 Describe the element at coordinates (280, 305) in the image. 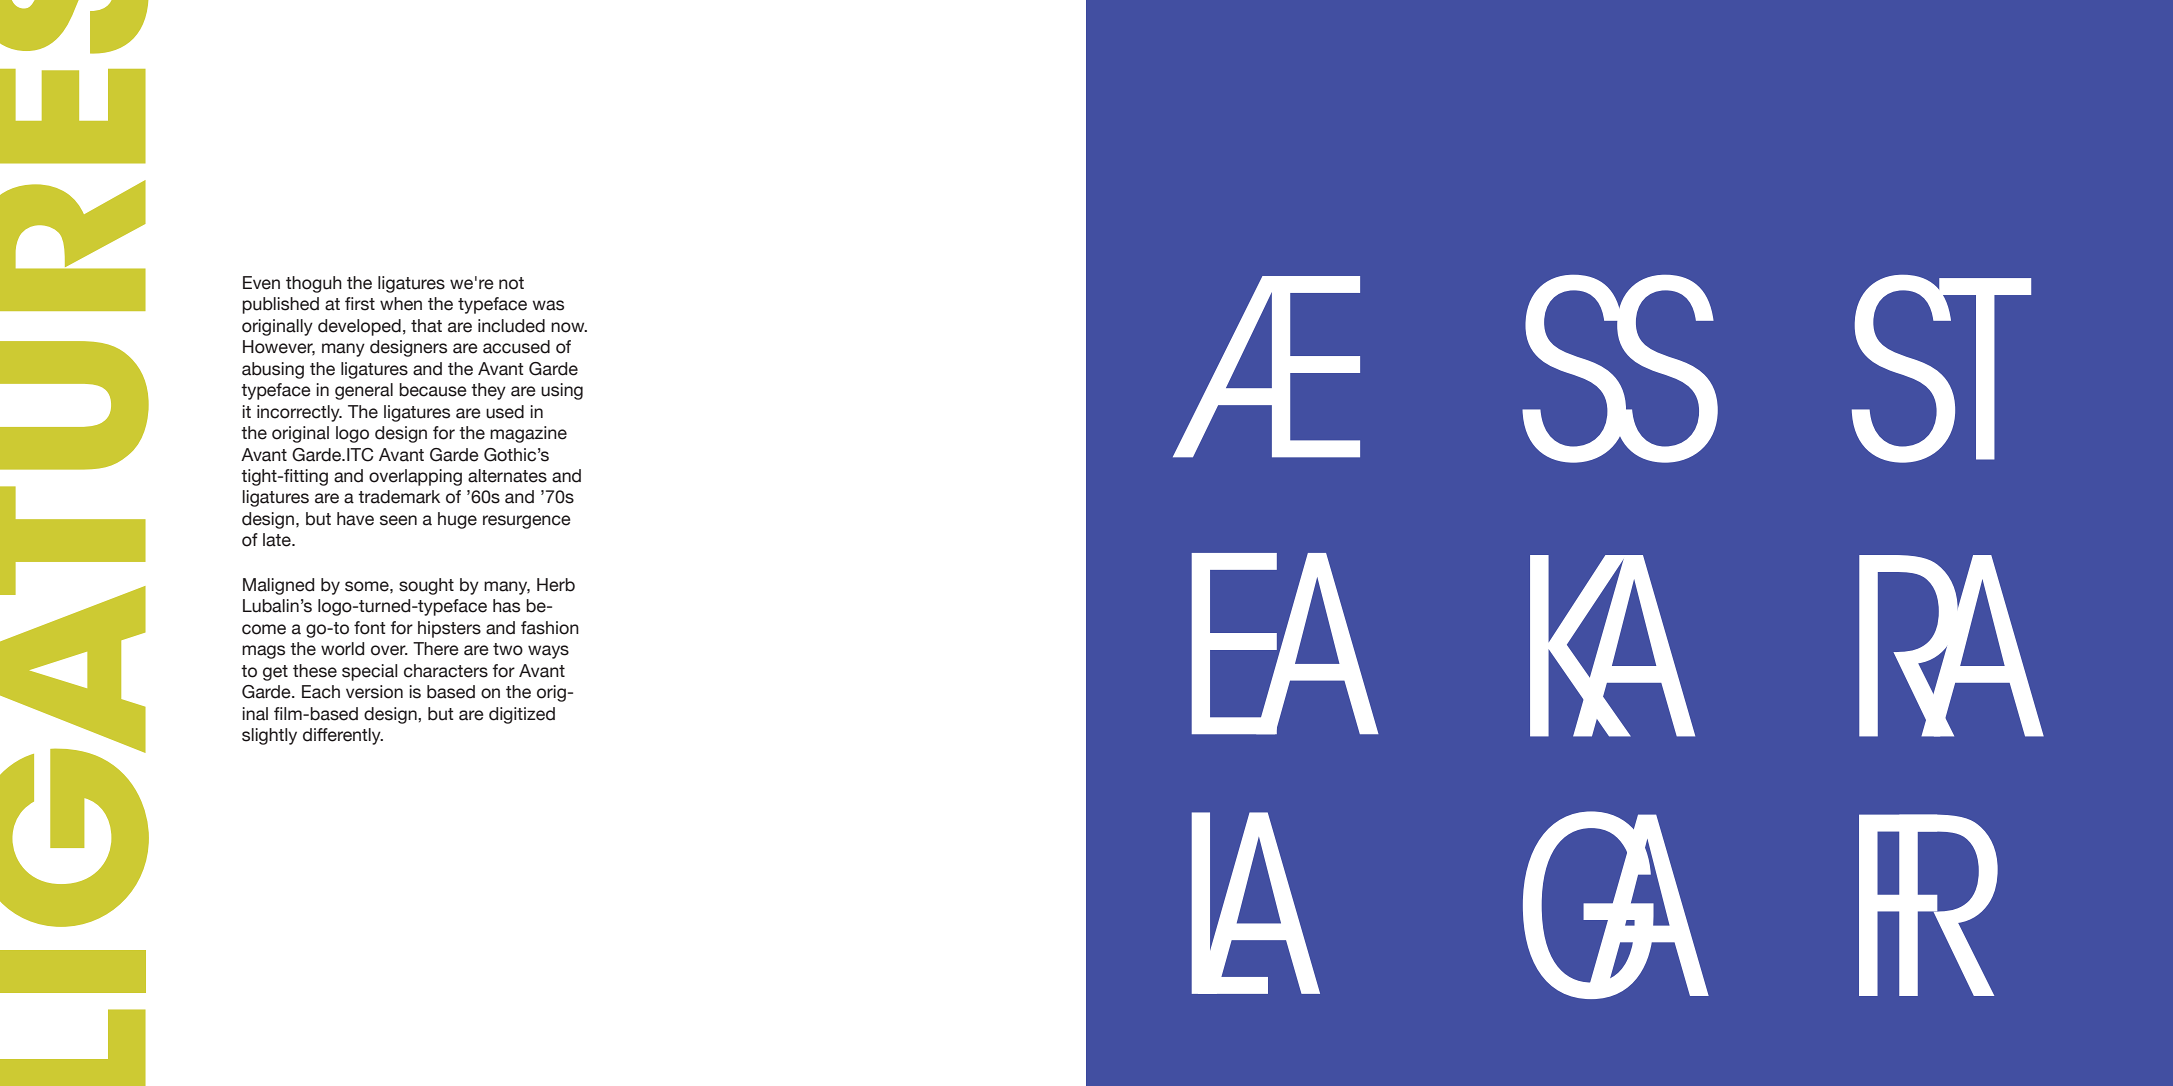

I see `published` at that location.
